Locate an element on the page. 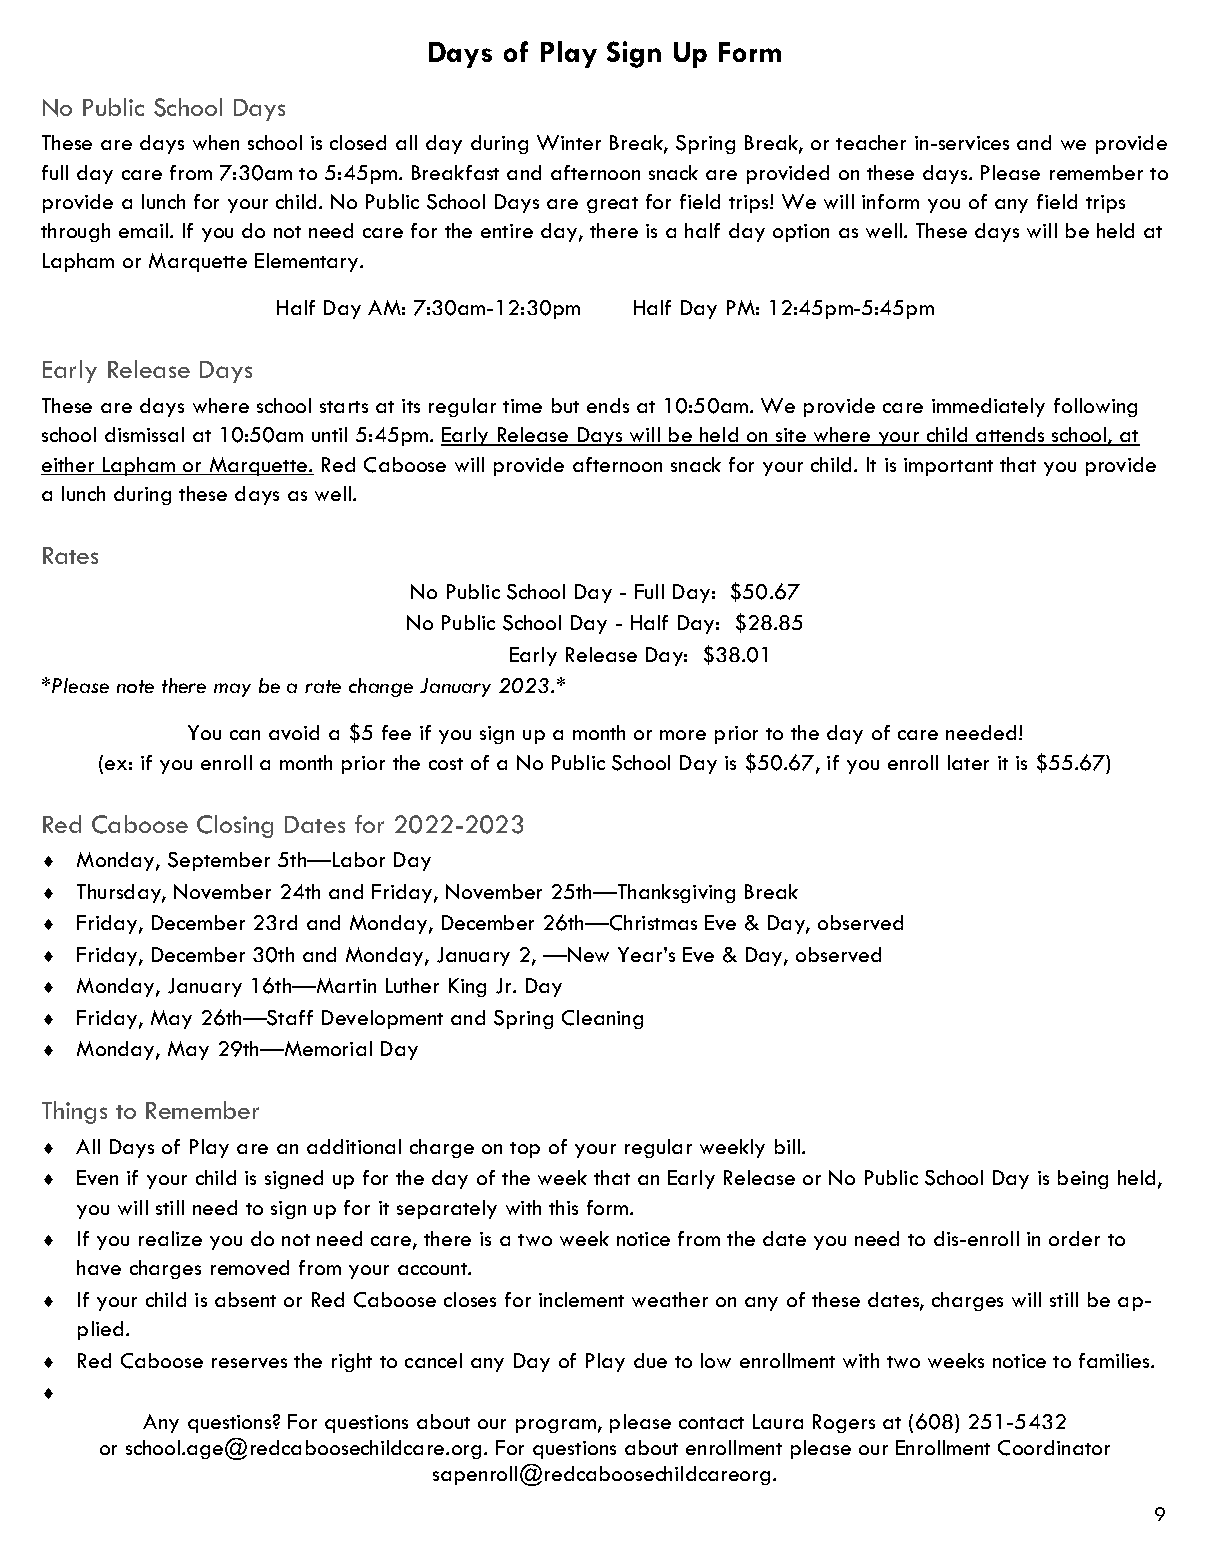 This image has width=1211, height=1567. later is located at coordinates (968, 762).
